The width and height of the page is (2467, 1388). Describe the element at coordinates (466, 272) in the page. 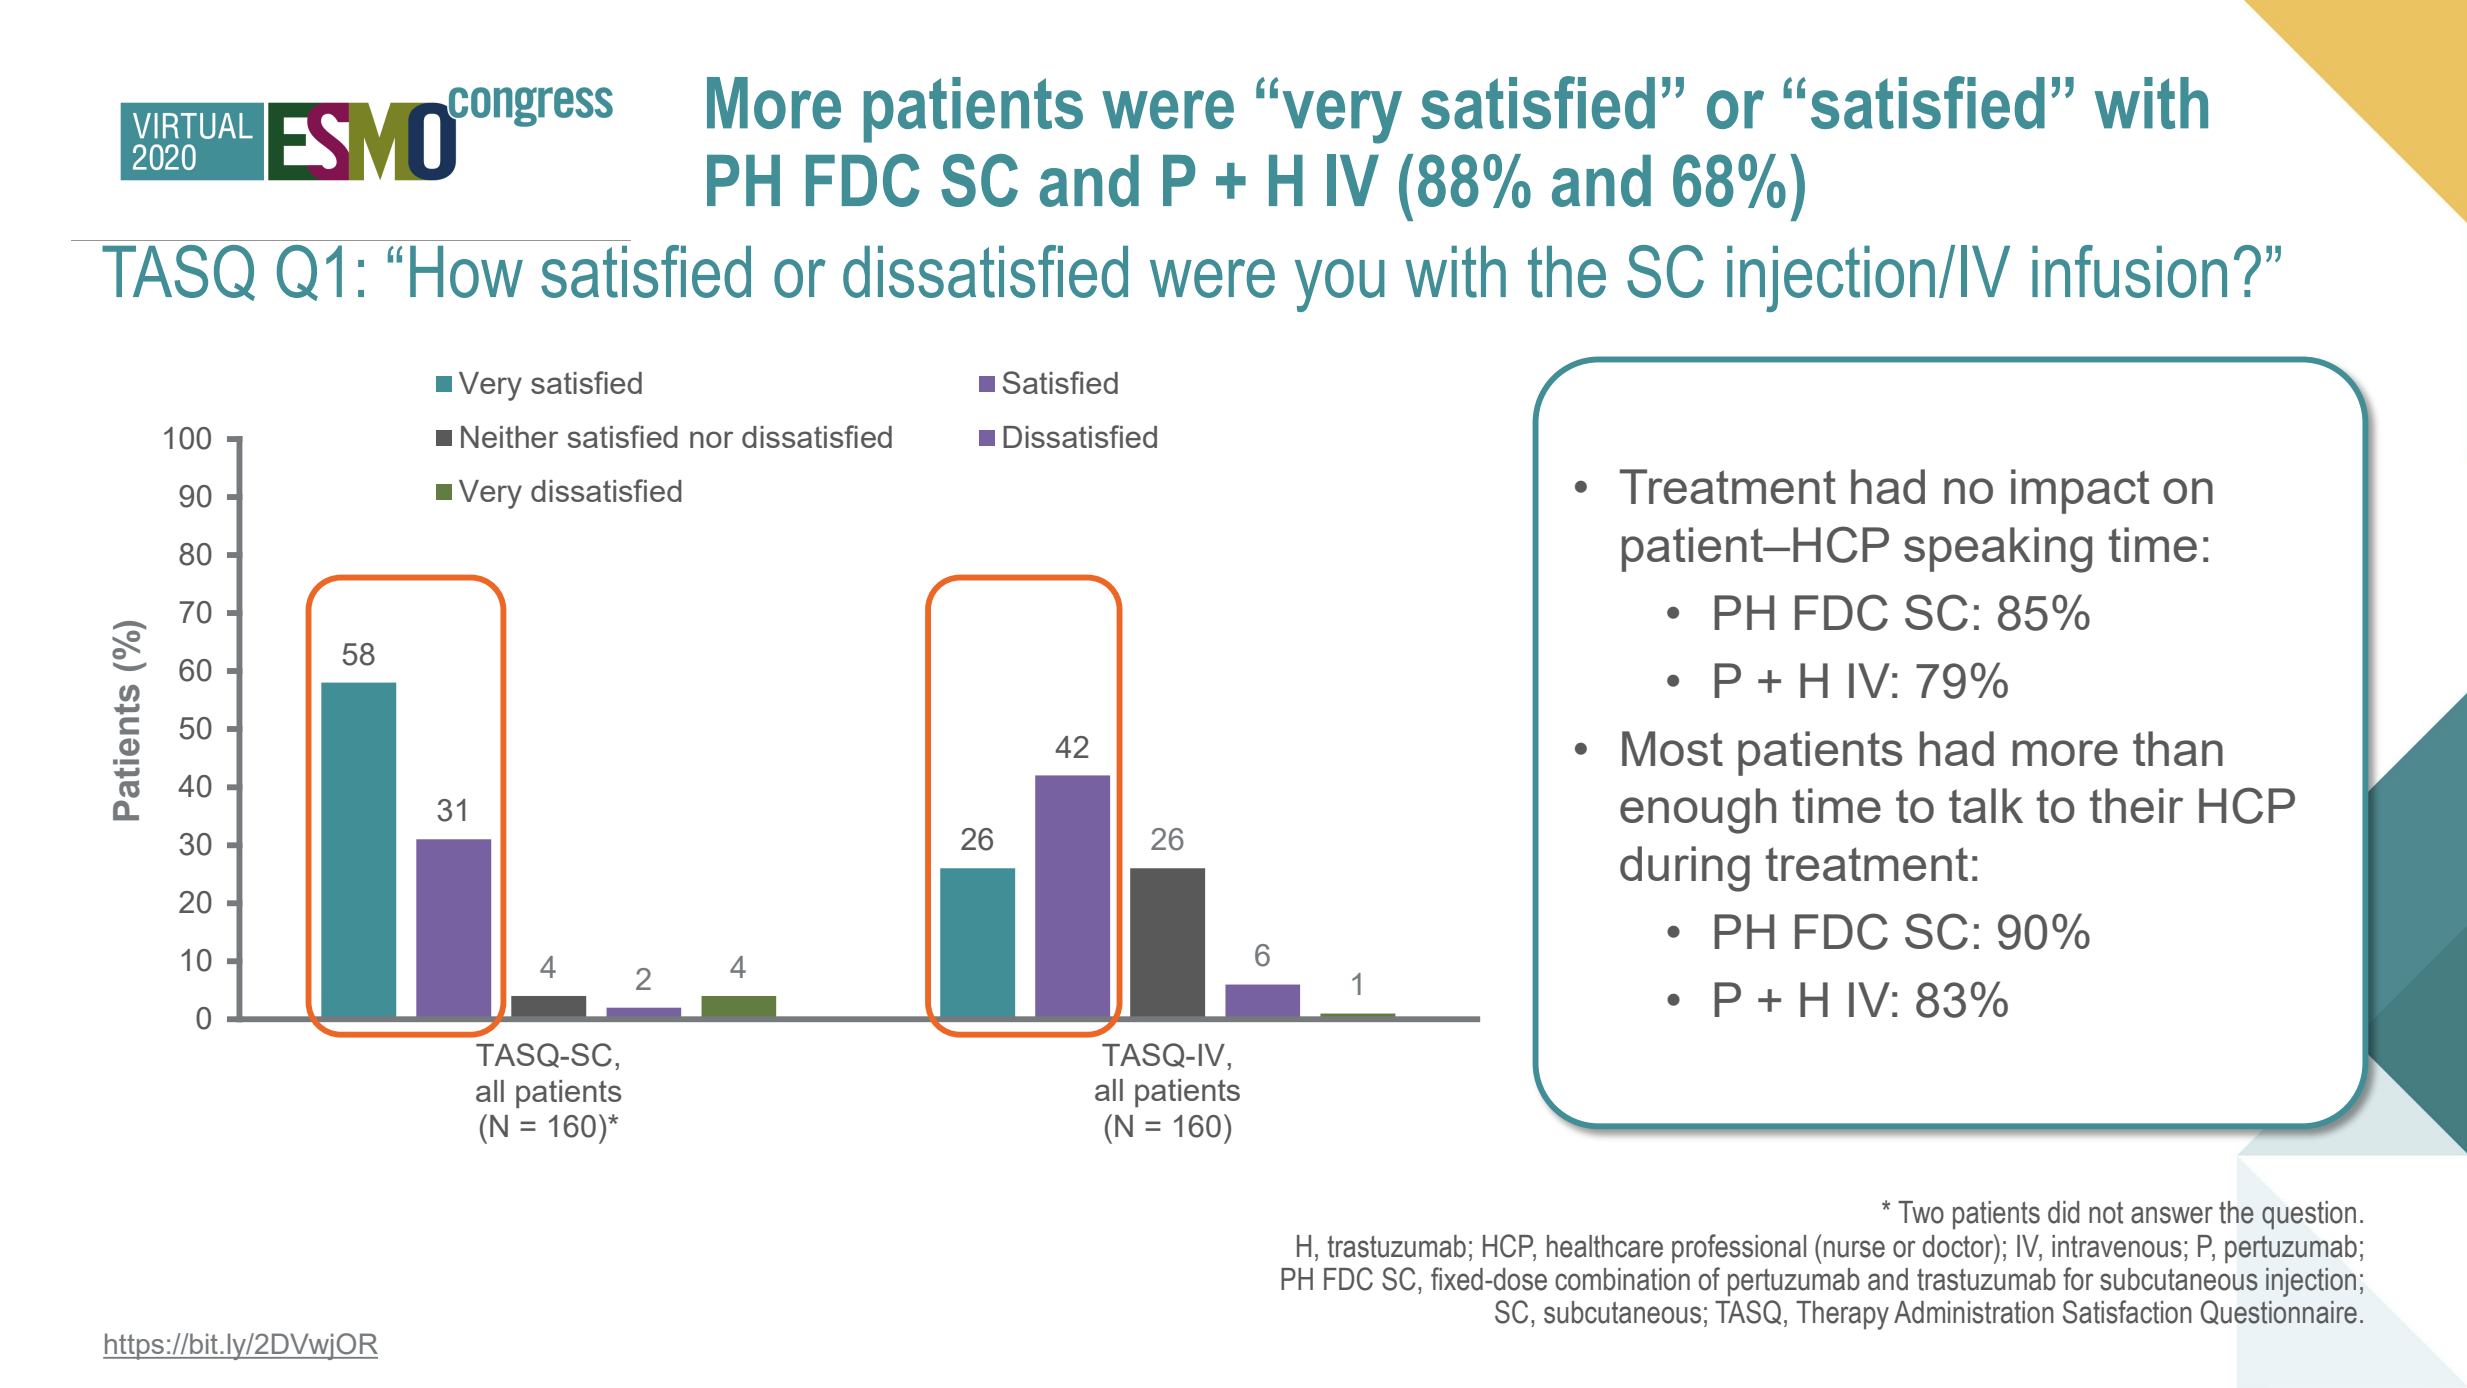

I see `How` at that location.
